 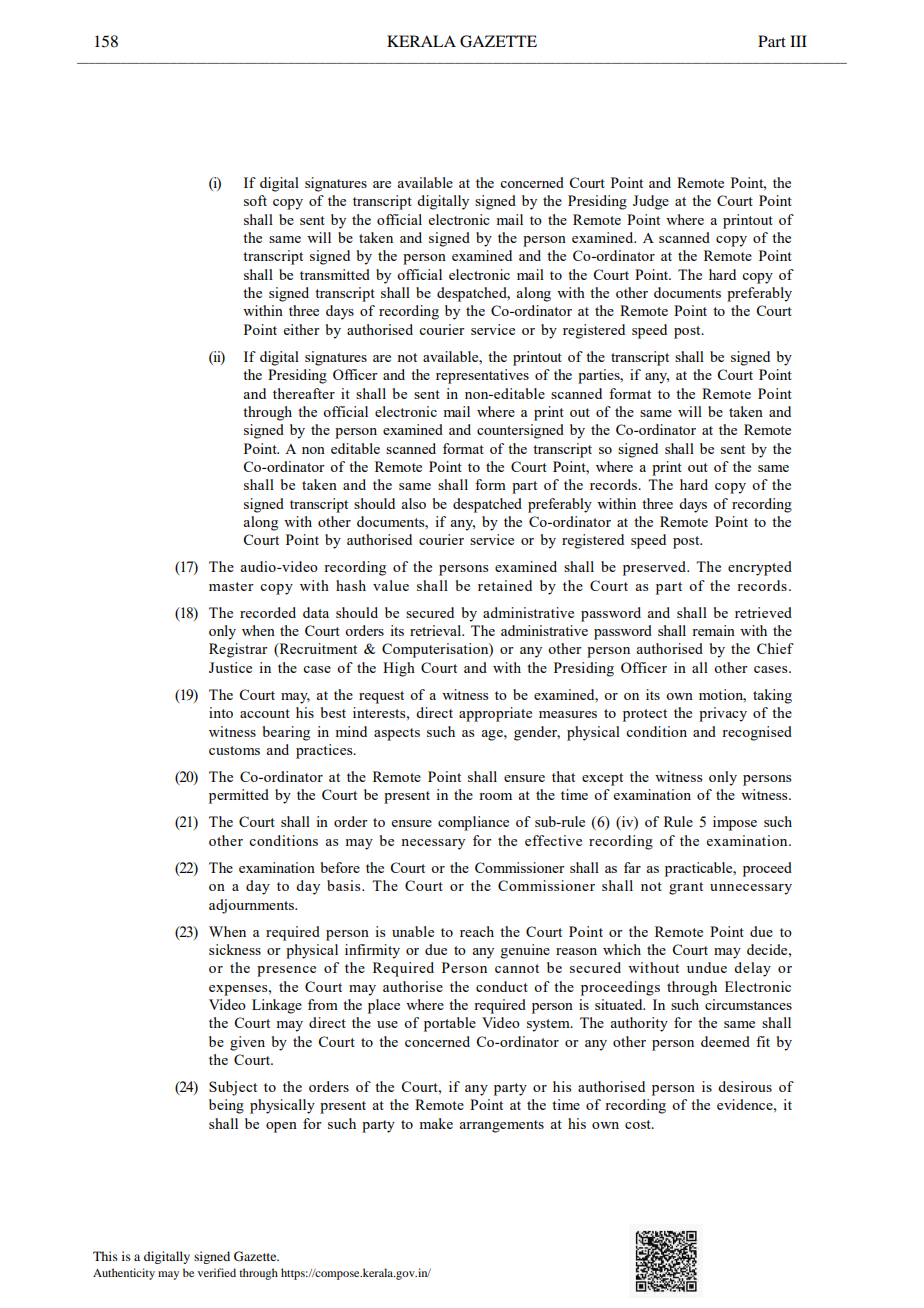 I want to click on undue, so click(x=707, y=967).
